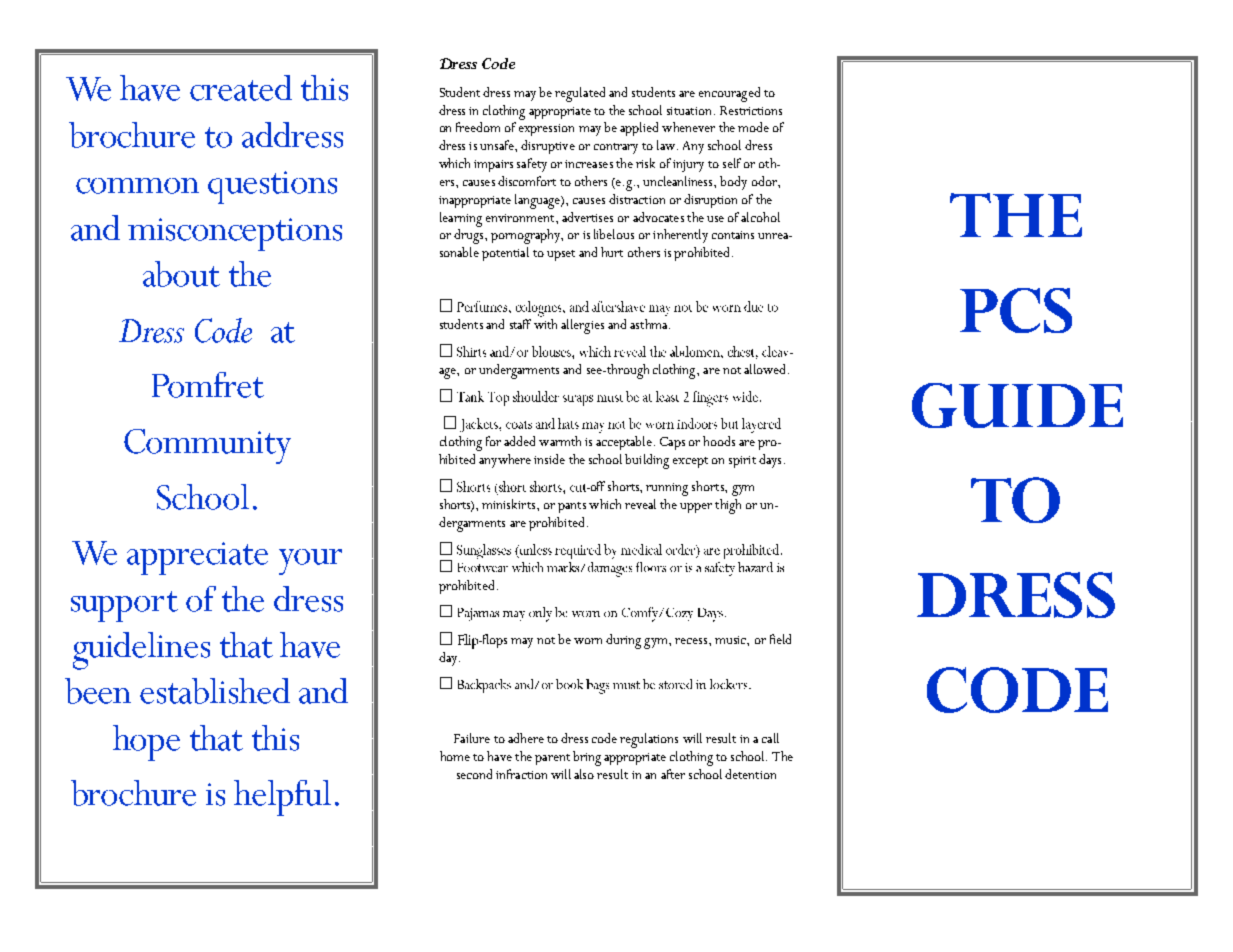 The image size is (1233, 952). I want to click on worn, so click(588, 641).
